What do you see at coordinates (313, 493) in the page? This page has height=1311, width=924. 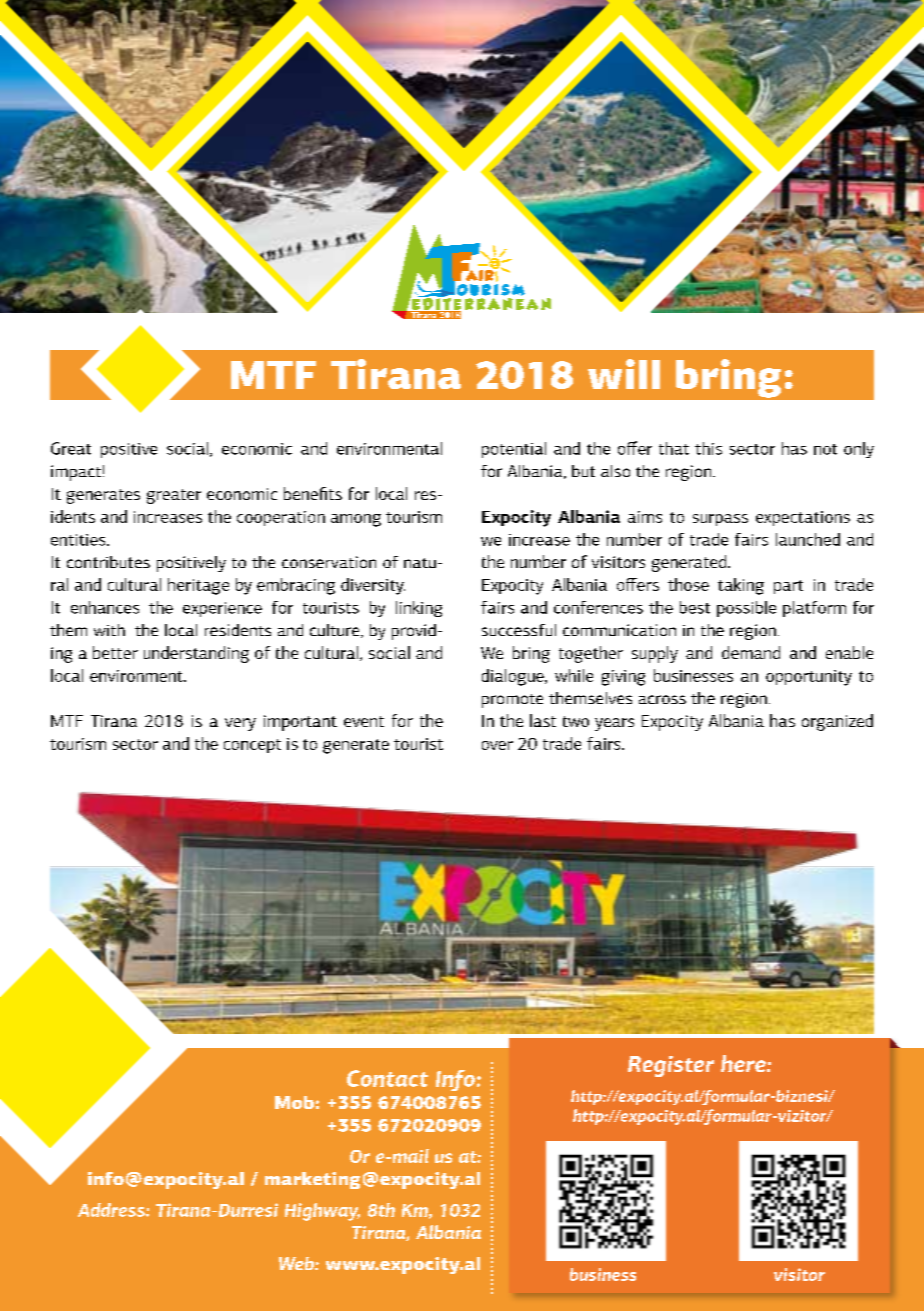 I see `benefits` at bounding box center [313, 493].
